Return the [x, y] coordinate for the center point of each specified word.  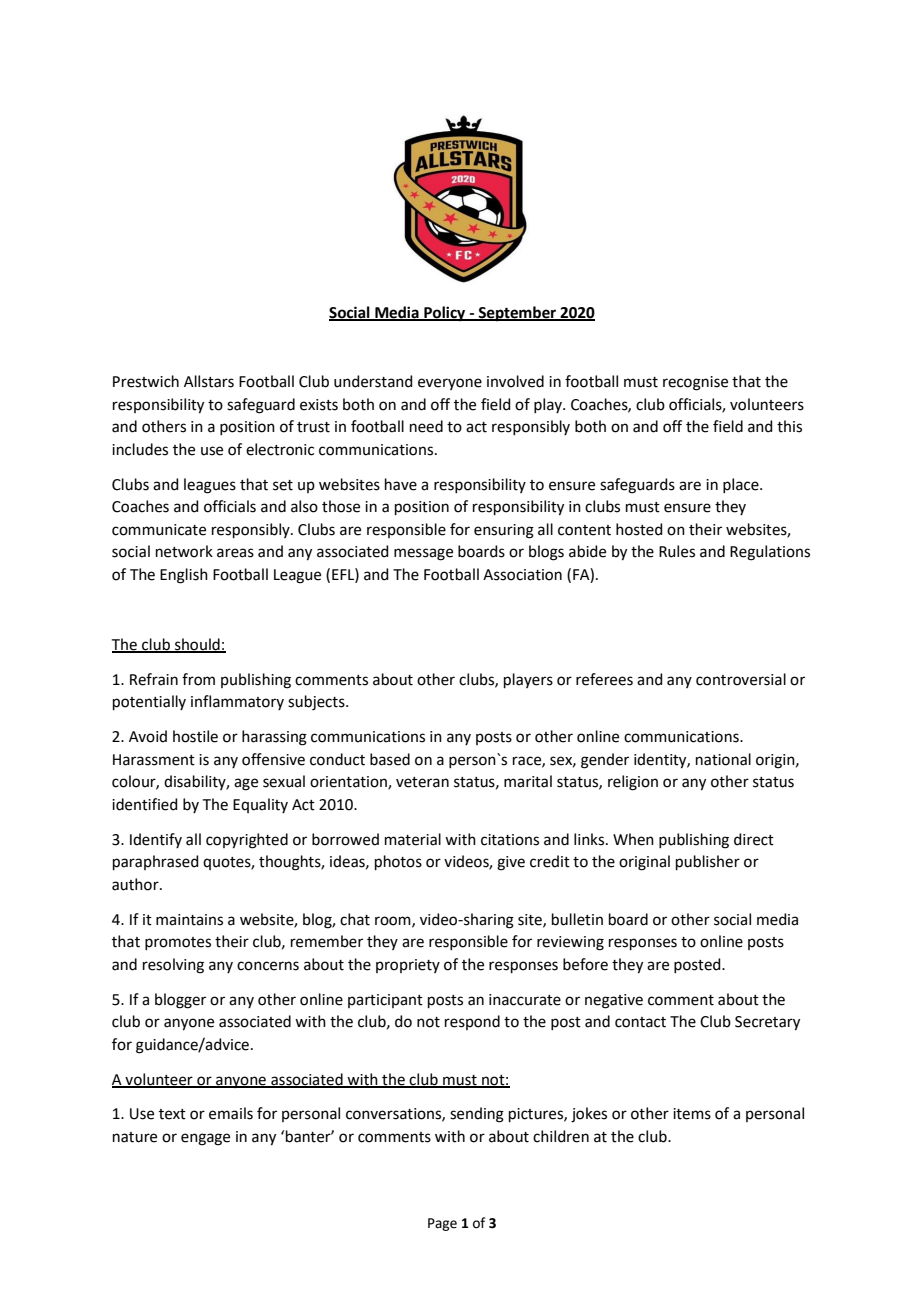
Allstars [209, 381]
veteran [422, 782]
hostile [195, 736]
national [723, 759]
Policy [445, 314]
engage [205, 1139]
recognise [695, 383]
